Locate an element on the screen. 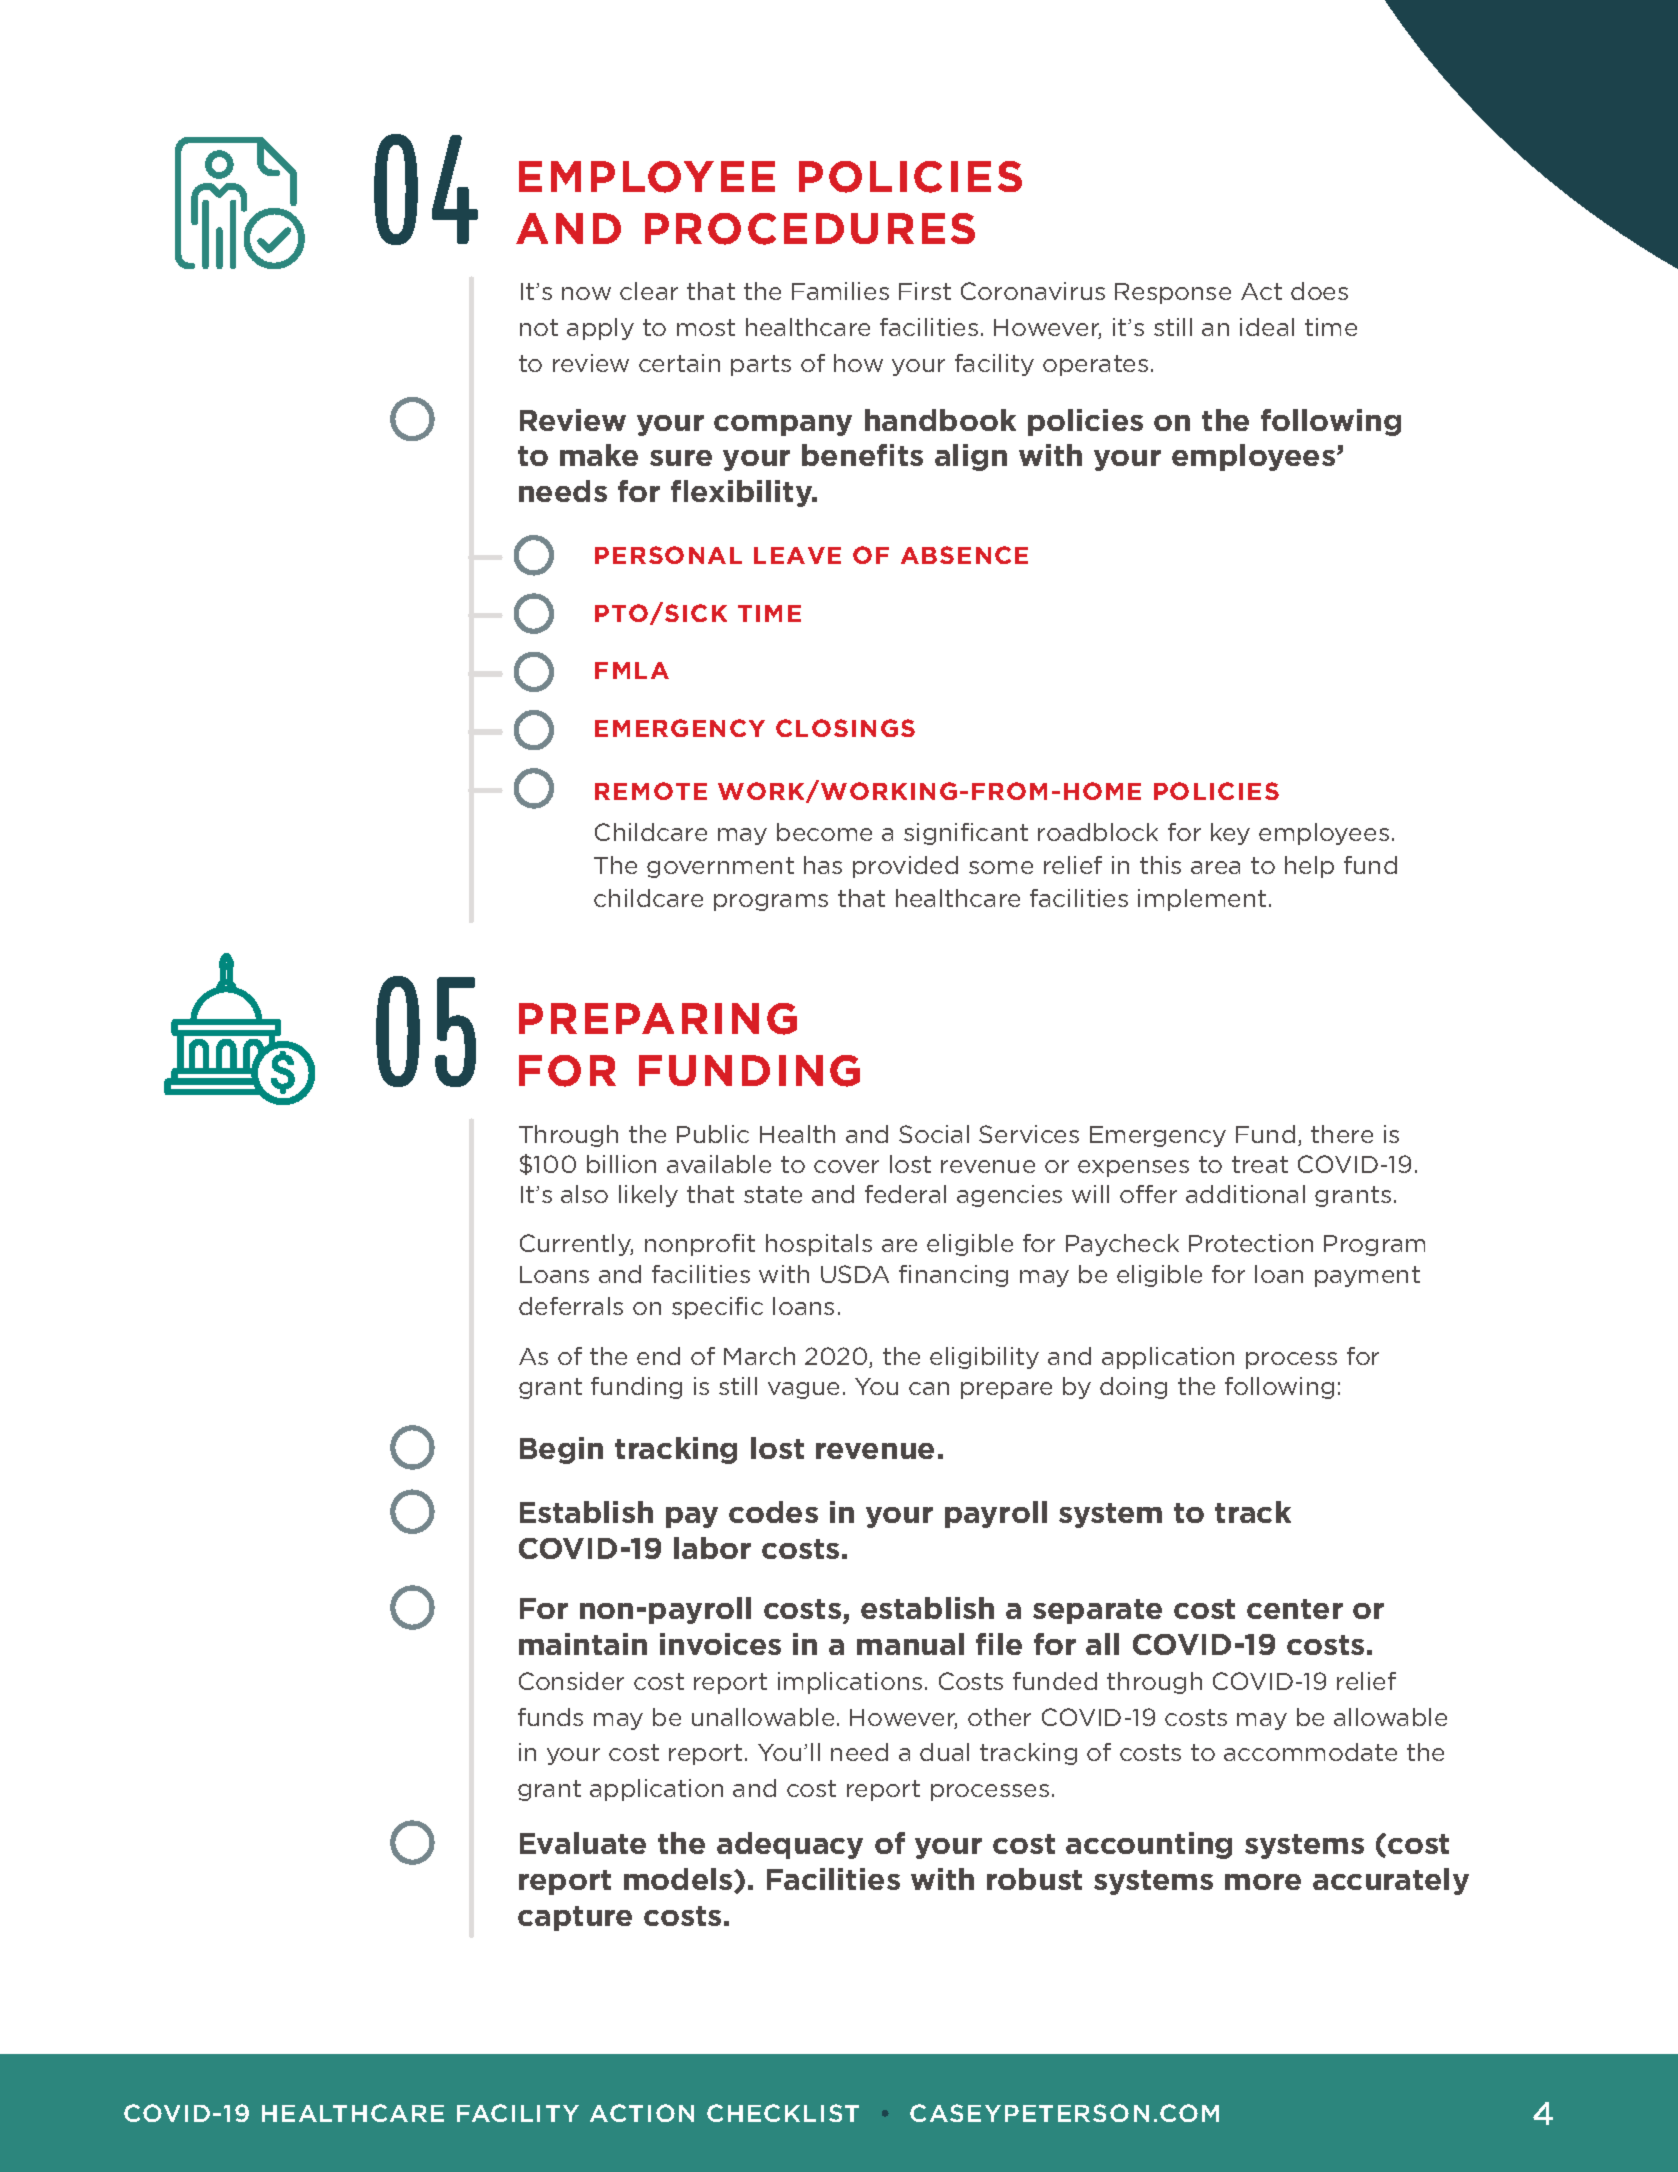 The image size is (1678, 2172). clear is located at coordinates (649, 291).
